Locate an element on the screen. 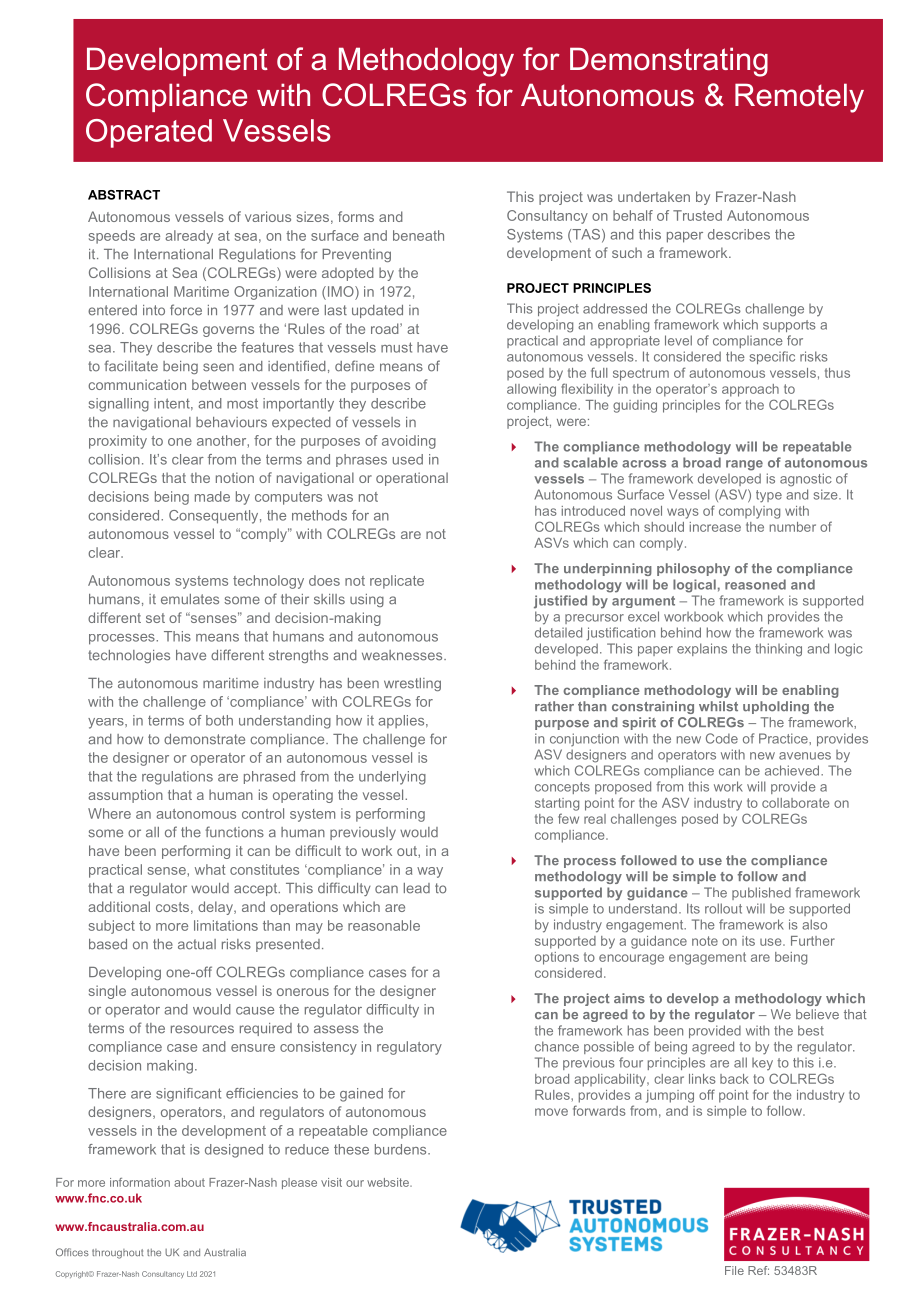 The width and height of the screenshot is (924, 1308). throughout is located at coordinates (117, 1254).
